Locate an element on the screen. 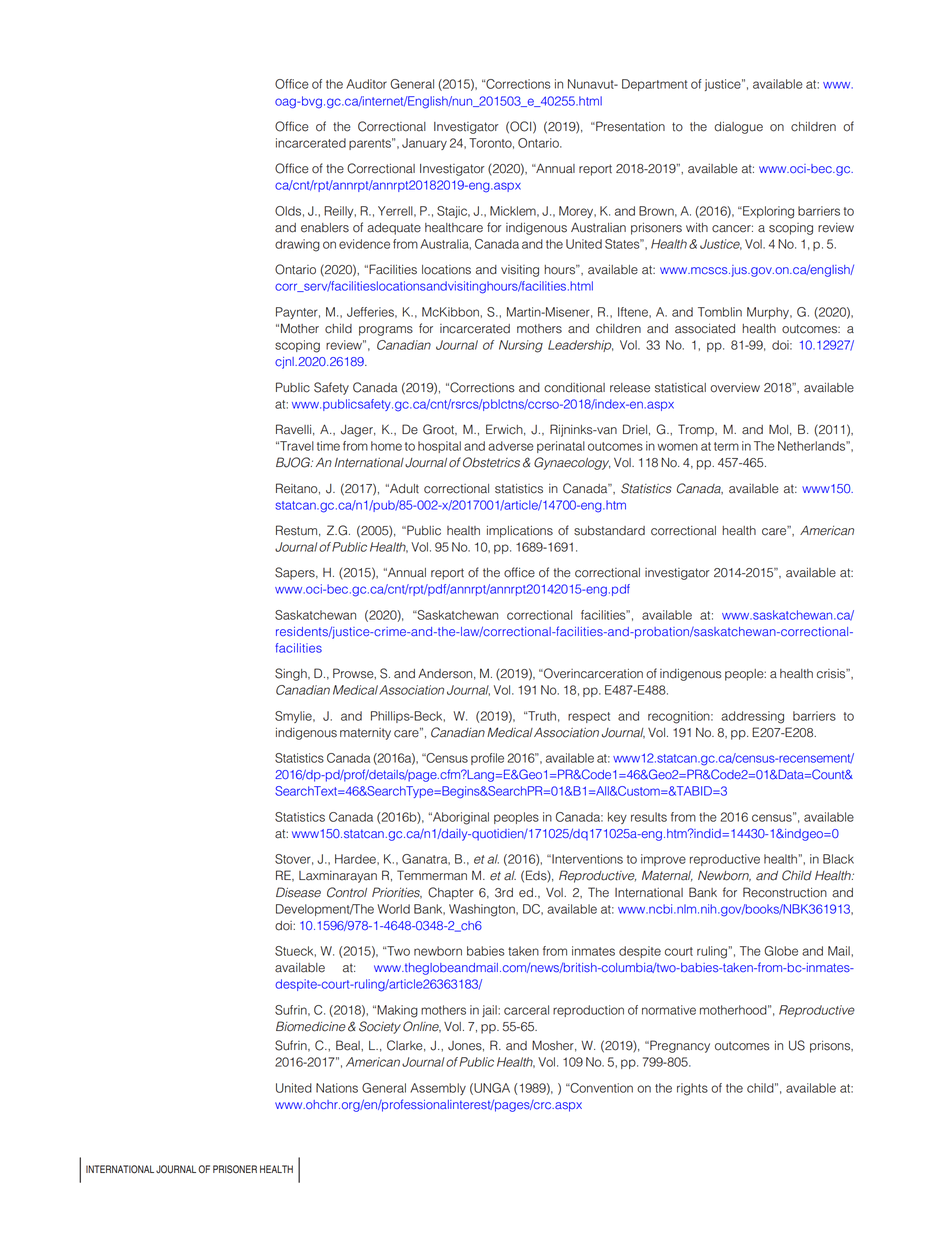 This screenshot has height=1243, width=952. dialogue is located at coordinates (738, 128).
